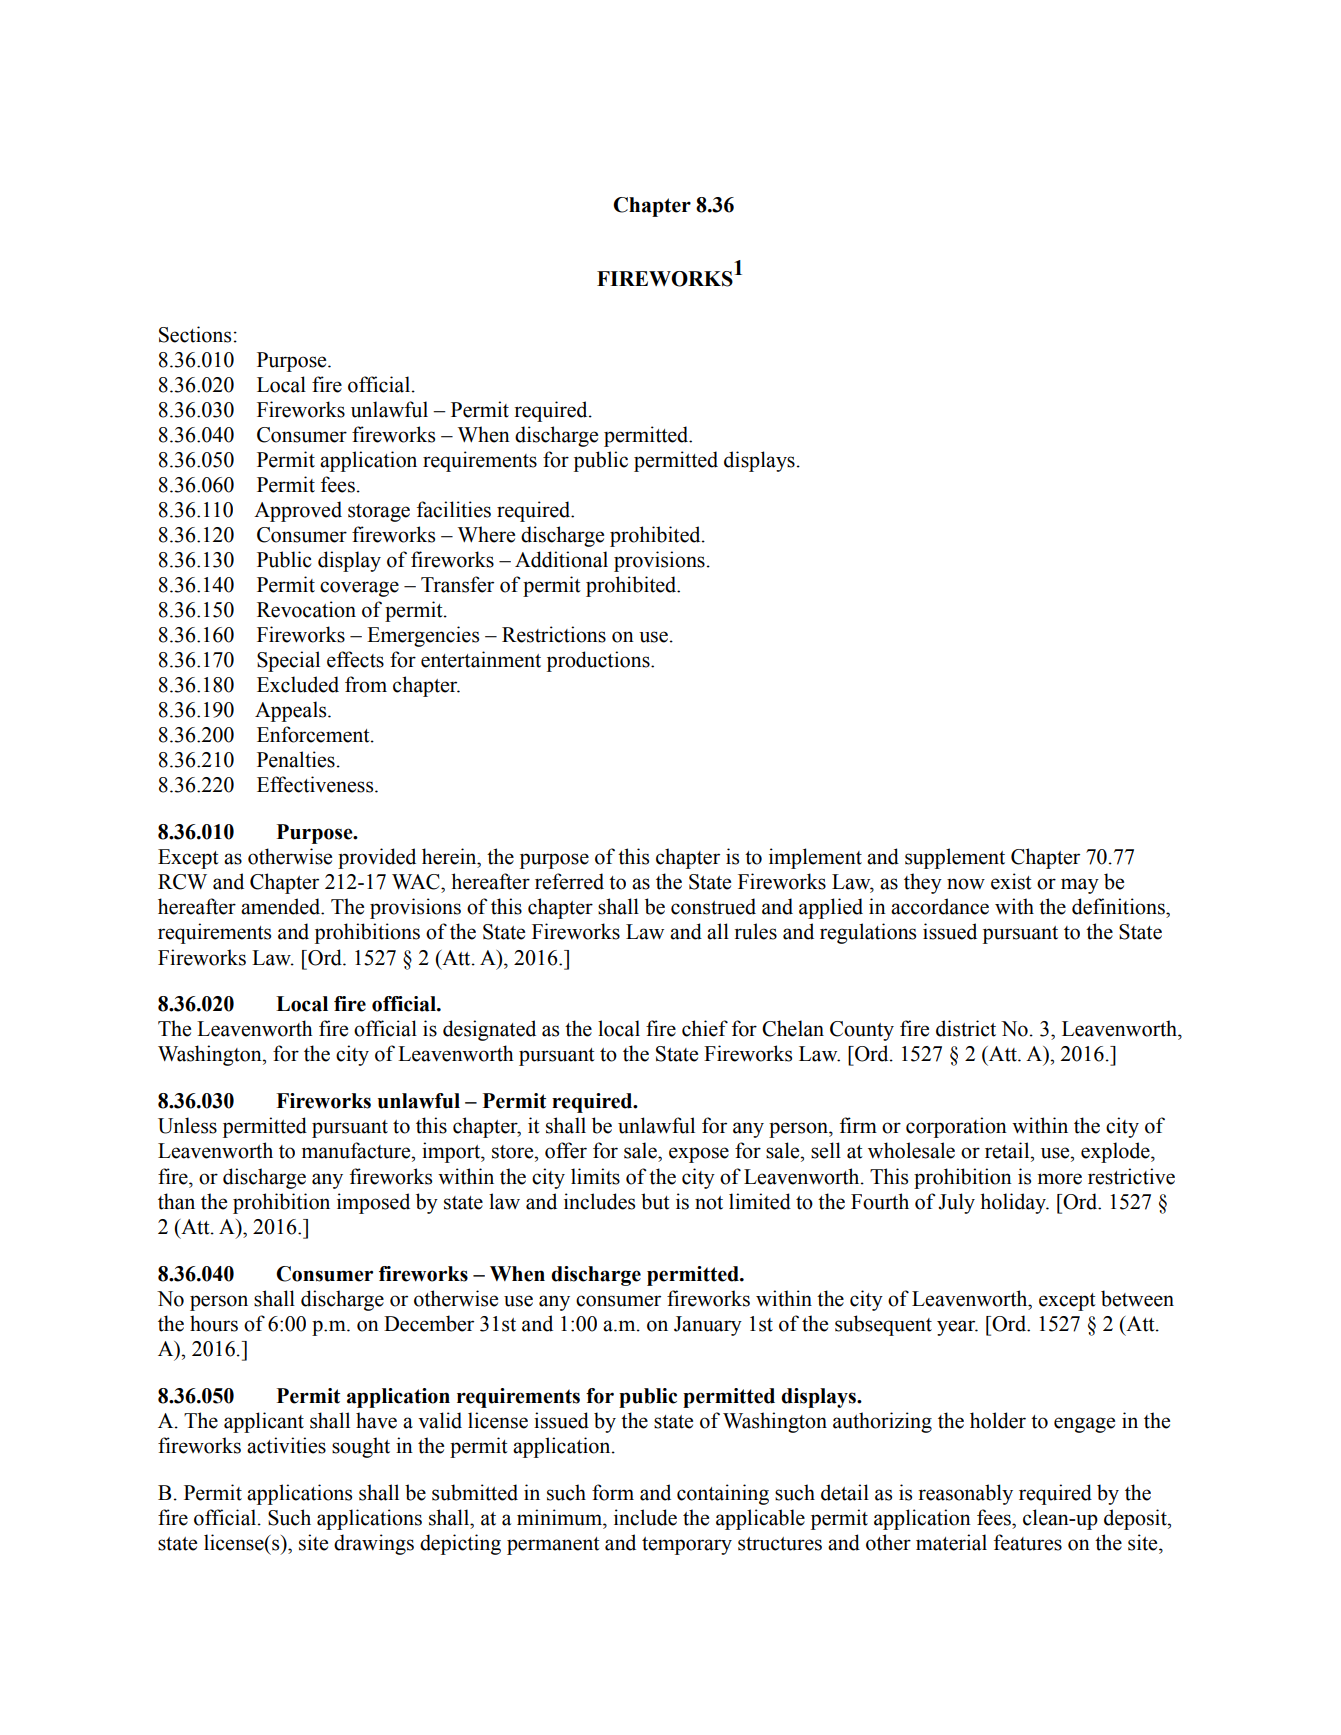 The image size is (1341, 1735). Describe the element at coordinates (713, 906) in the page. I see `construed` at that location.
